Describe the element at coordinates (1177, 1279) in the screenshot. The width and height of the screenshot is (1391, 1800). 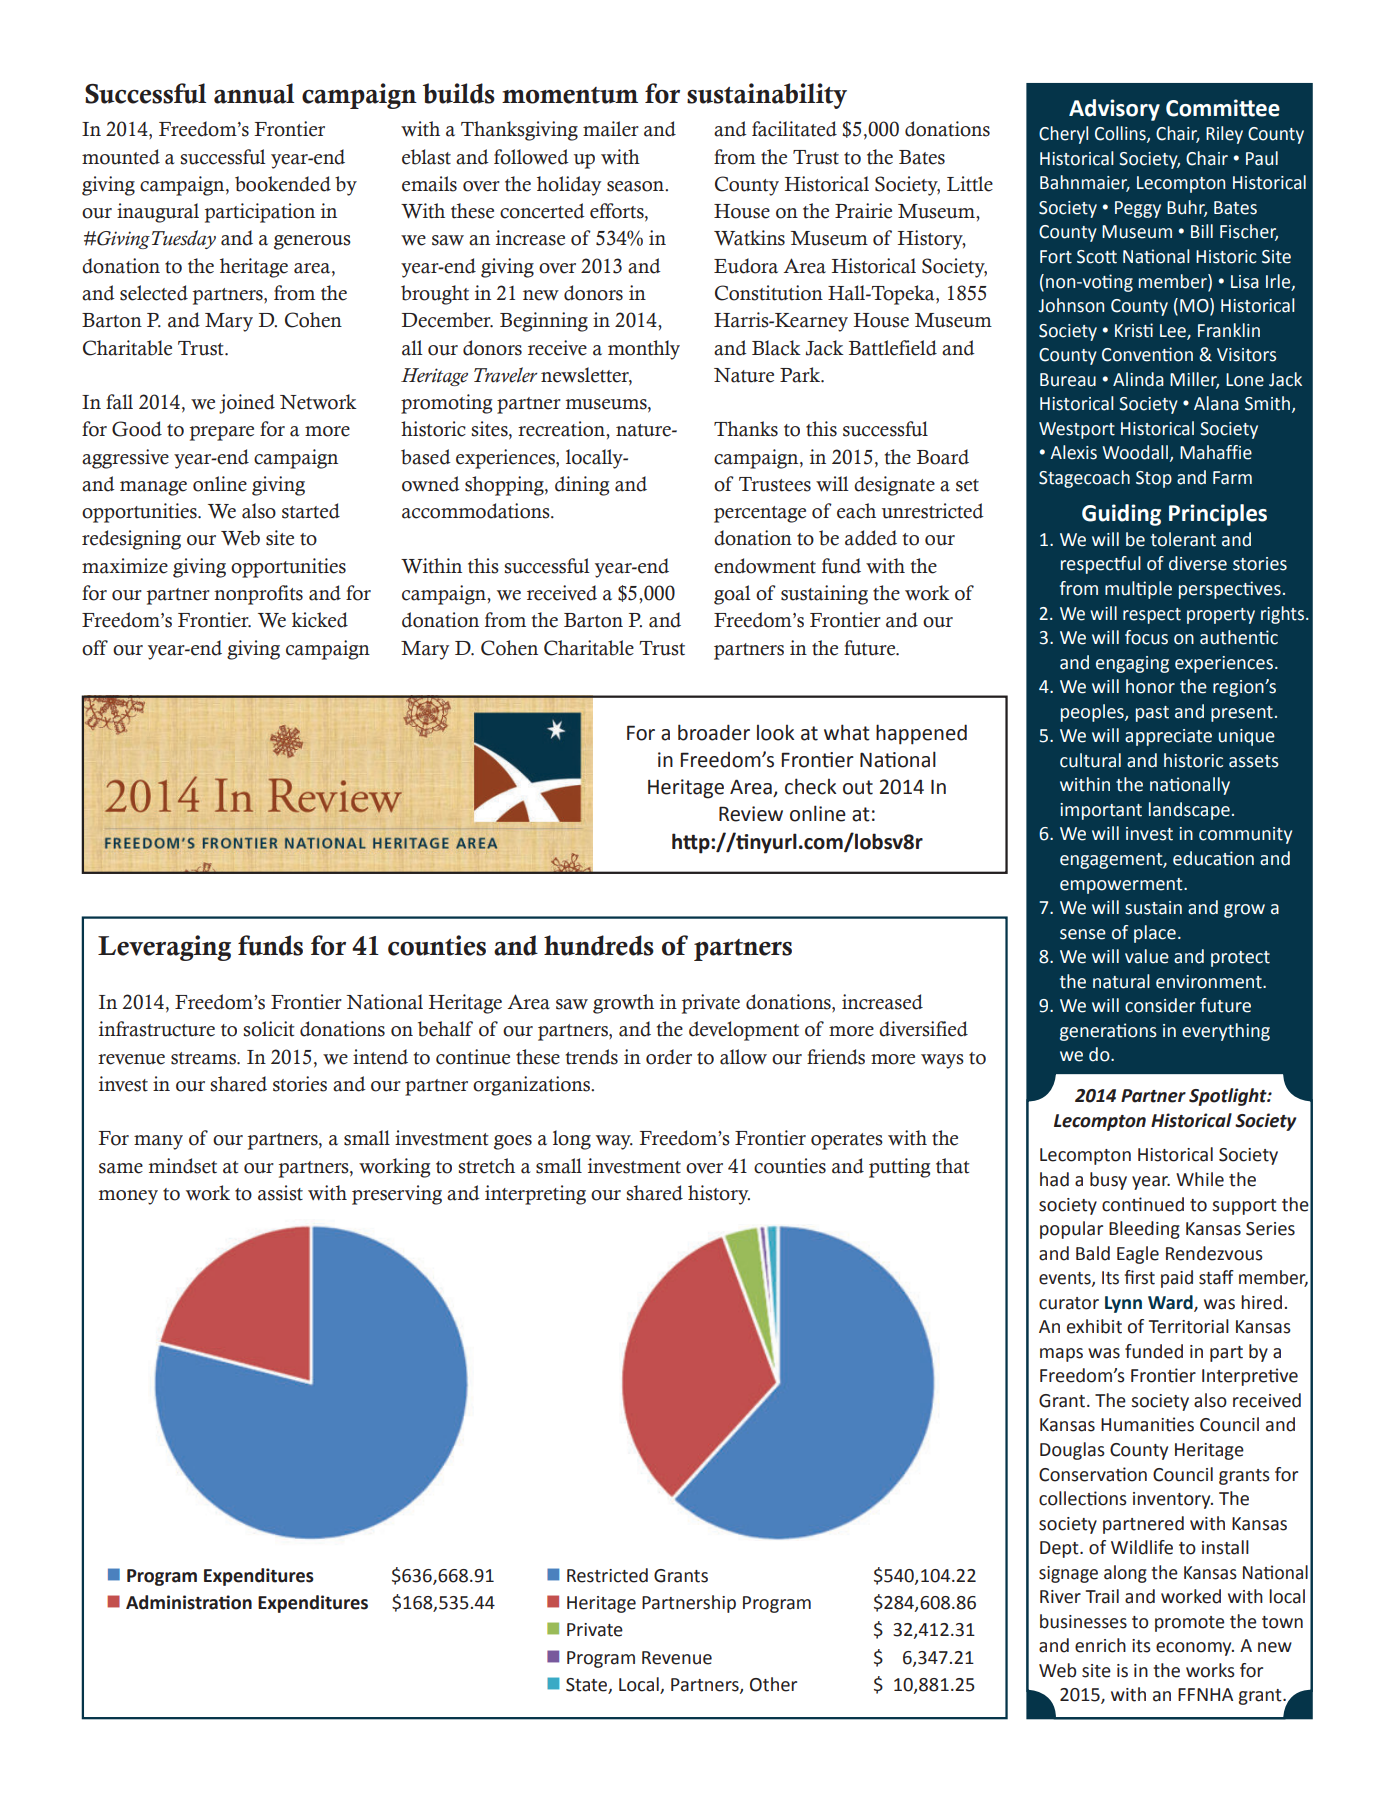
I see `paid` at that location.
